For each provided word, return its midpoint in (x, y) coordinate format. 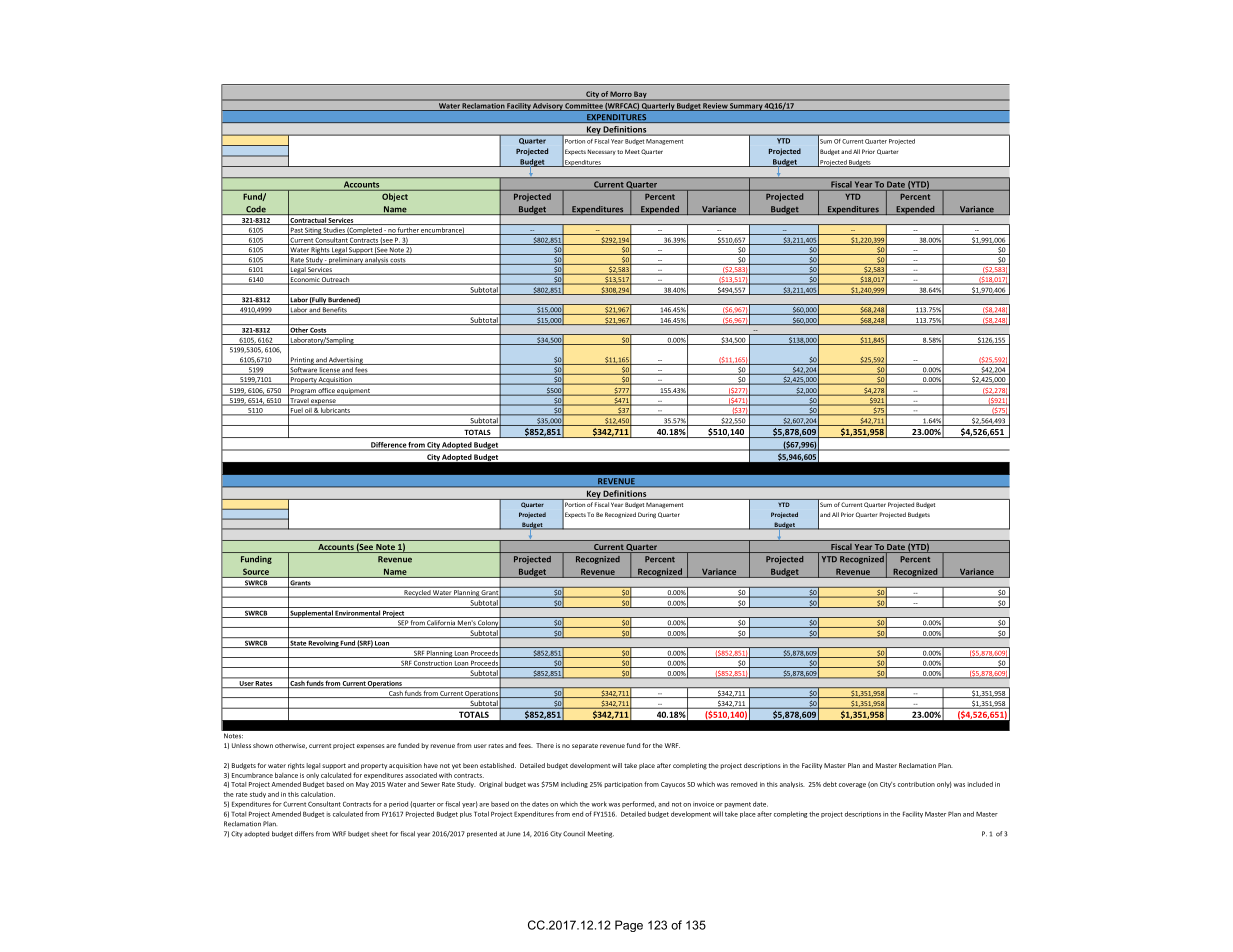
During (647, 515)
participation (623, 785)
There (545, 745)
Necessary (602, 152)
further (408, 231)
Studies (334, 231)
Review (715, 107)
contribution (916, 784)
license (329, 371)
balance (286, 775)
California (441, 624)
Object (395, 197)
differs (304, 834)
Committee (584, 107)
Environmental (358, 614)
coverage (852, 785)
